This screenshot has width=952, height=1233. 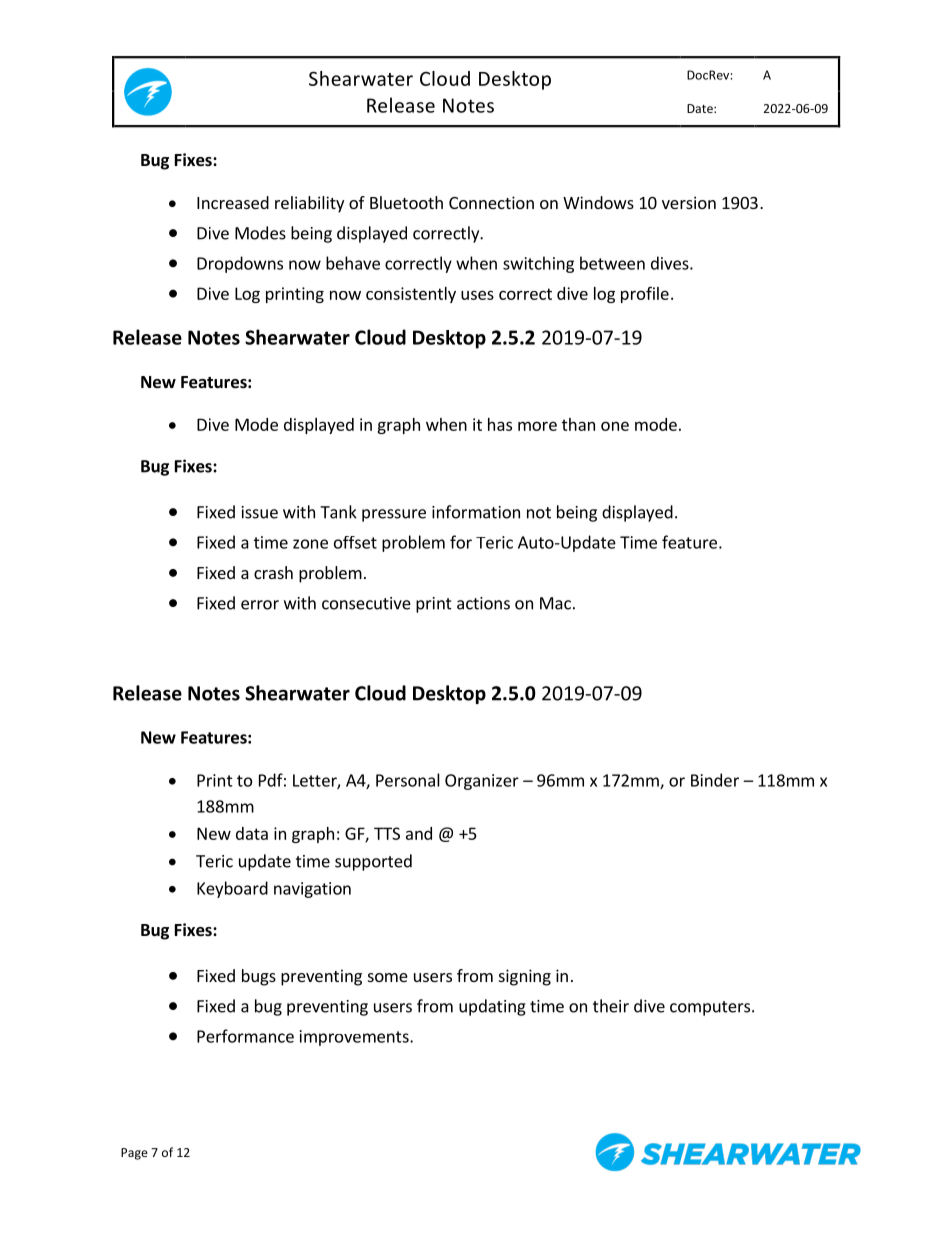 I want to click on between, so click(x=612, y=263).
